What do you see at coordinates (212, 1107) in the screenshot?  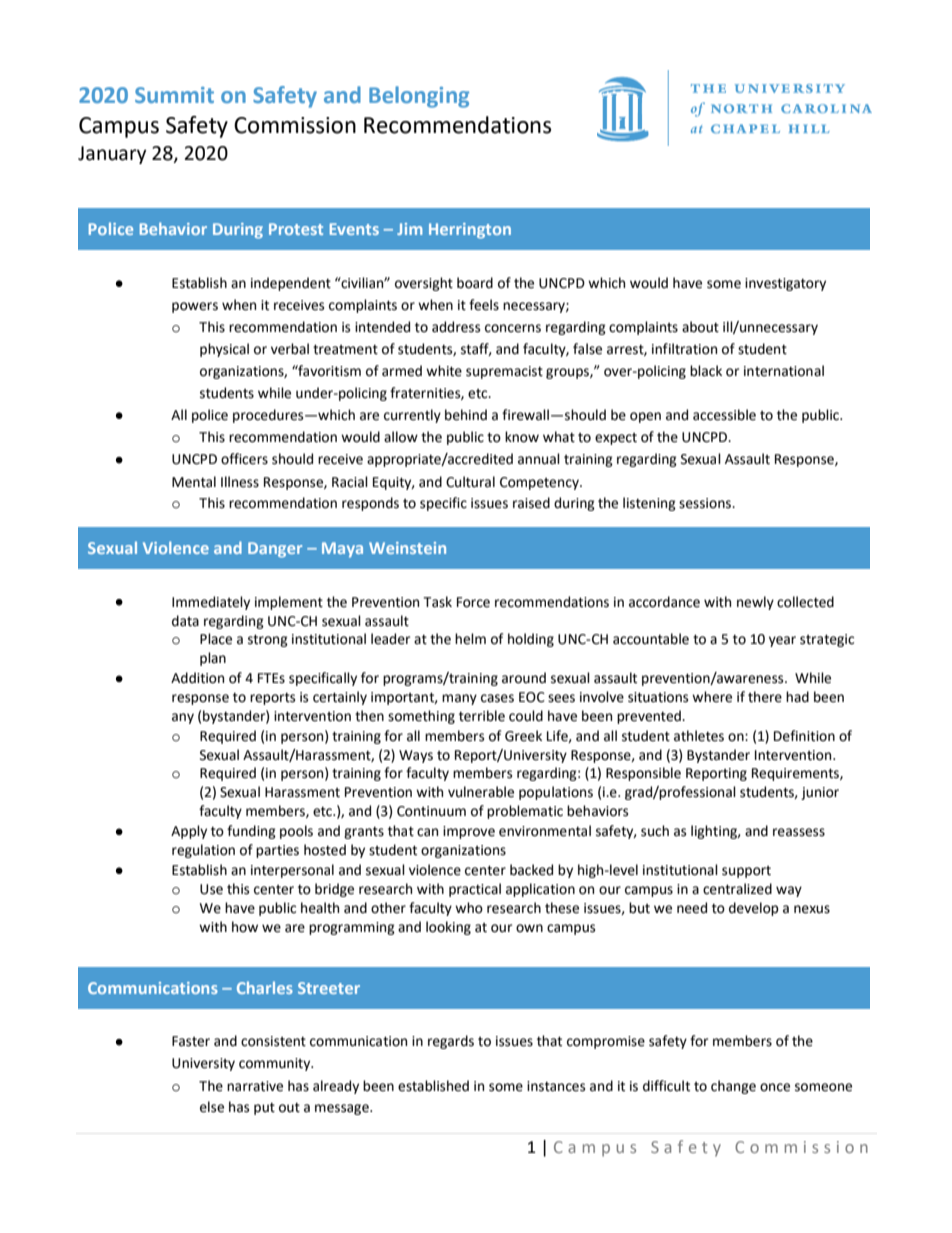 I see `else` at bounding box center [212, 1107].
